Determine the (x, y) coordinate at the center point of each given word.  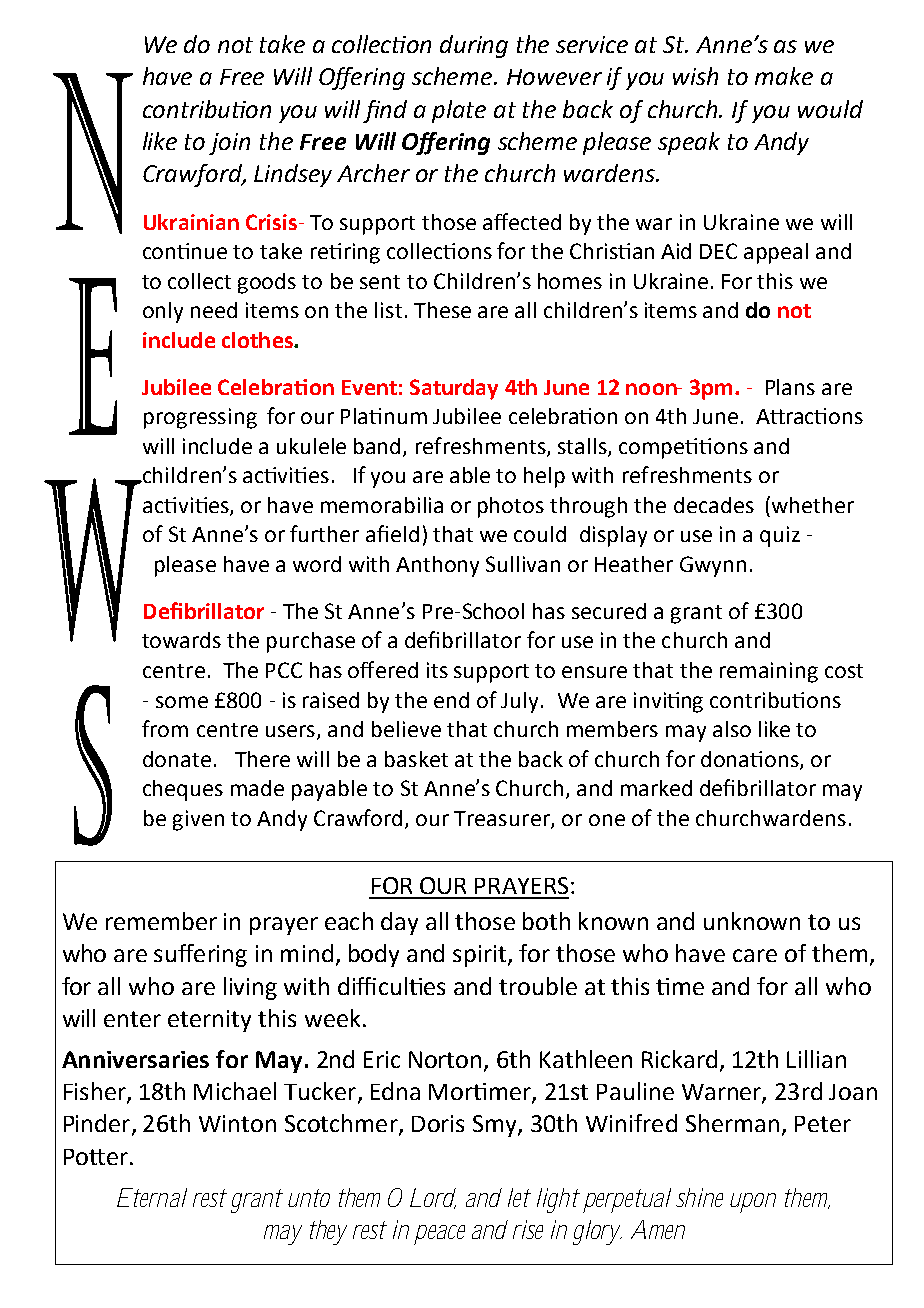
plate (459, 111)
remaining (769, 672)
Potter (96, 1157)
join (229, 144)
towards (181, 640)
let (518, 1197)
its (437, 670)
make (784, 76)
